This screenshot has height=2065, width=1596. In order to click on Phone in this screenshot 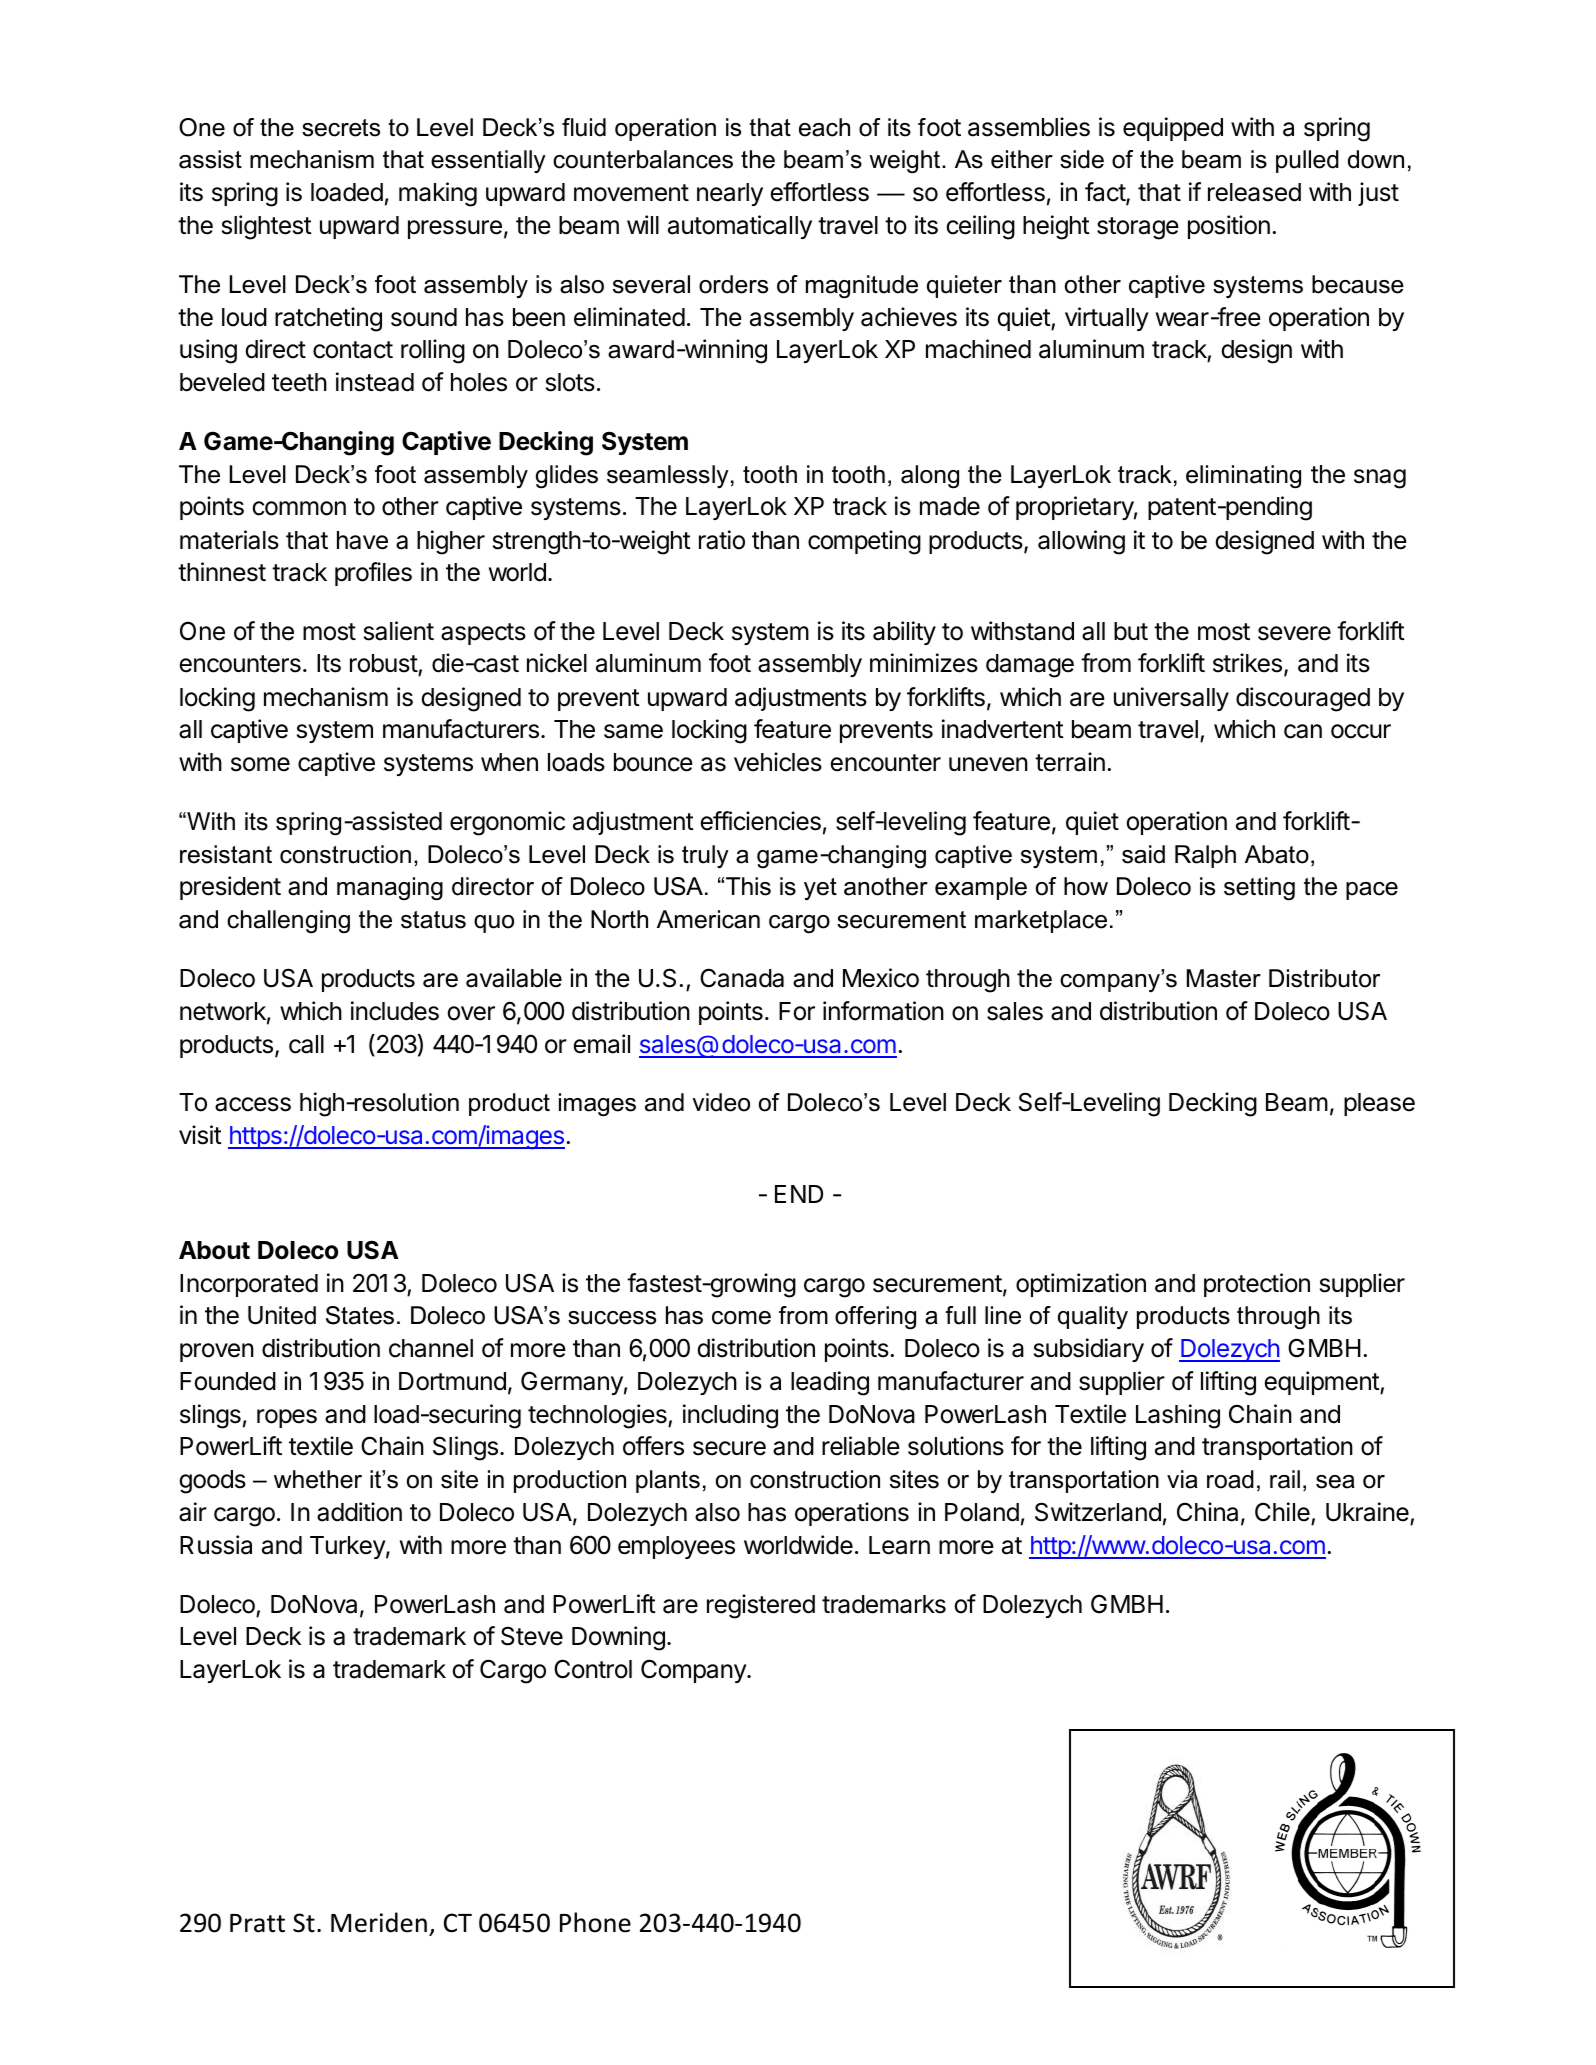, I will do `click(595, 1922)`.
